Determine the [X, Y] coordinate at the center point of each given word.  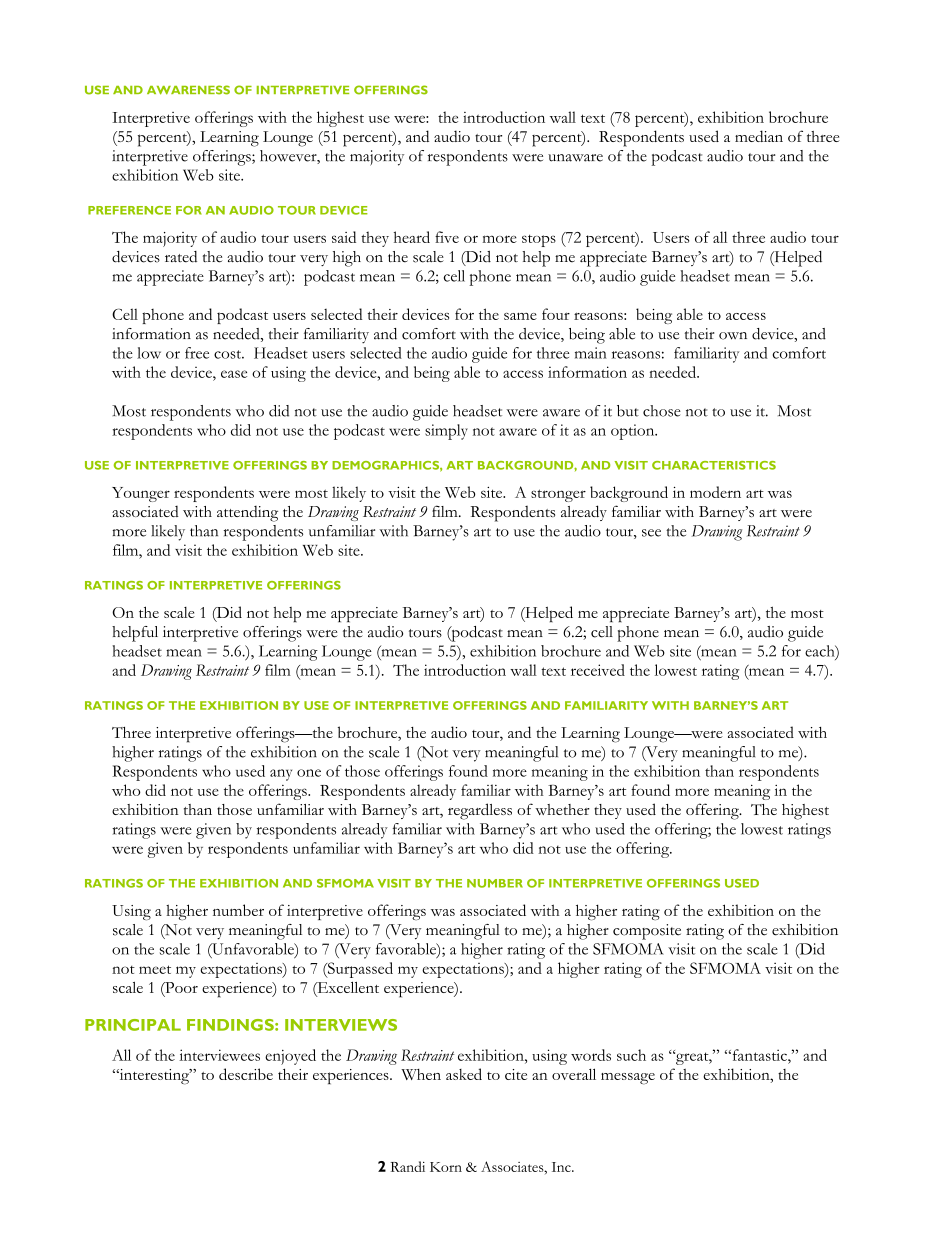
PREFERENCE [129, 210]
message [628, 1079]
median [759, 136]
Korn [446, 1167]
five [447, 237]
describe [246, 1074]
